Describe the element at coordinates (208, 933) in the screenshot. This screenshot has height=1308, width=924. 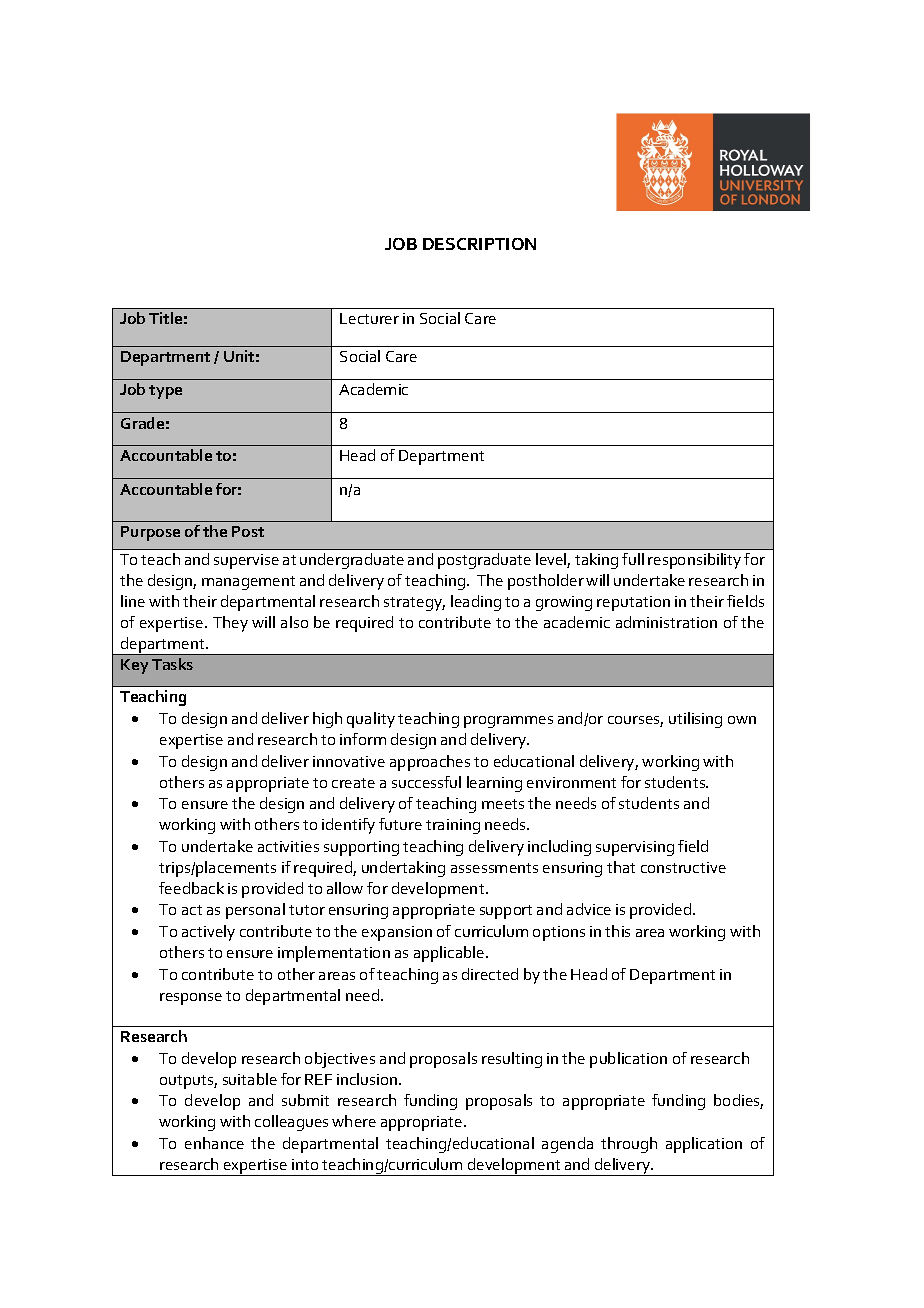
I see `actively` at that location.
